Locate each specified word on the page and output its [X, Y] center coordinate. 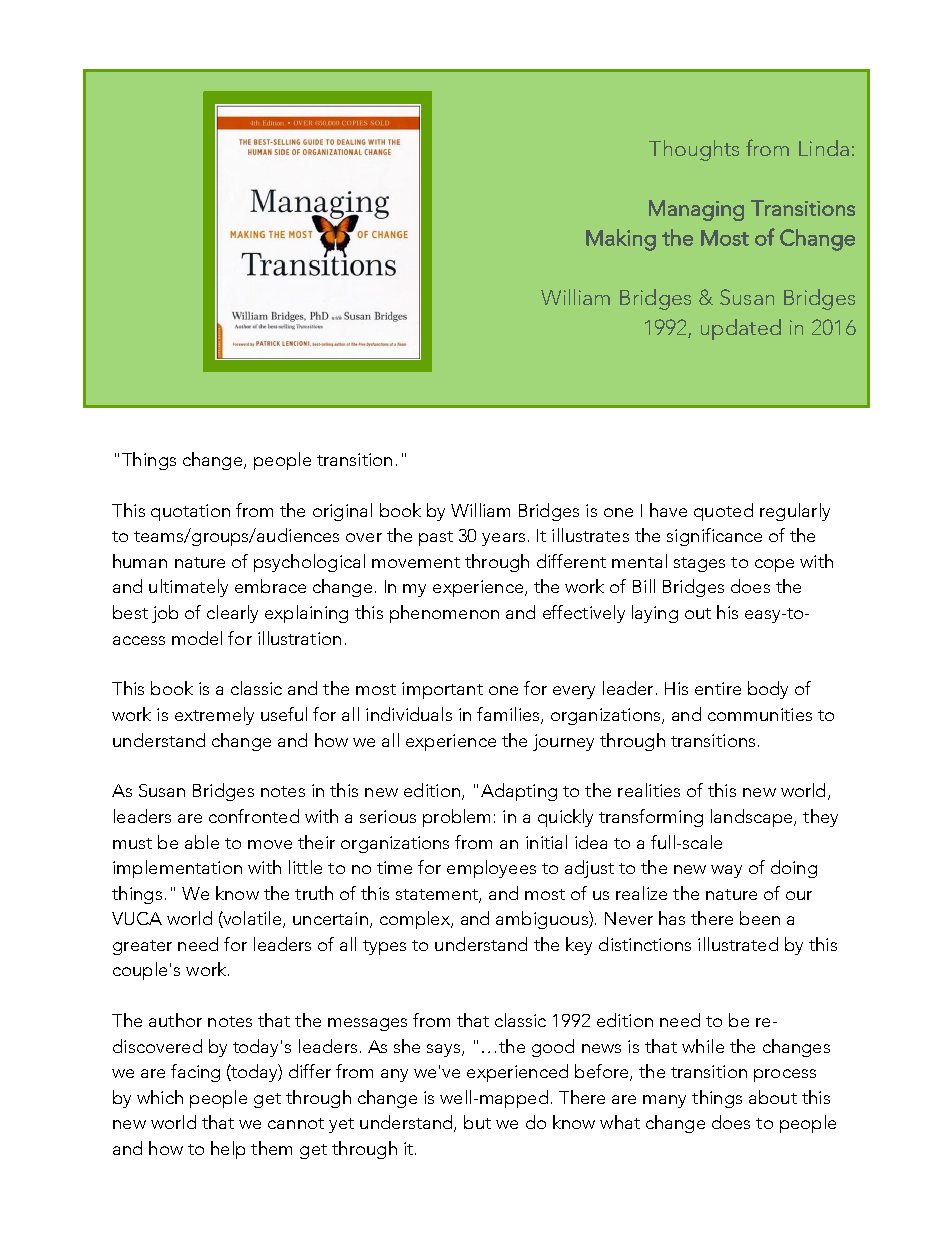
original [342, 512]
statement [438, 895]
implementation [177, 869]
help [228, 1150]
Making [621, 240]
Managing [696, 210]
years [503, 539]
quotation [190, 512]
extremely [214, 716]
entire [718, 688]
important [442, 690]
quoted [723, 512]
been [760, 918]
